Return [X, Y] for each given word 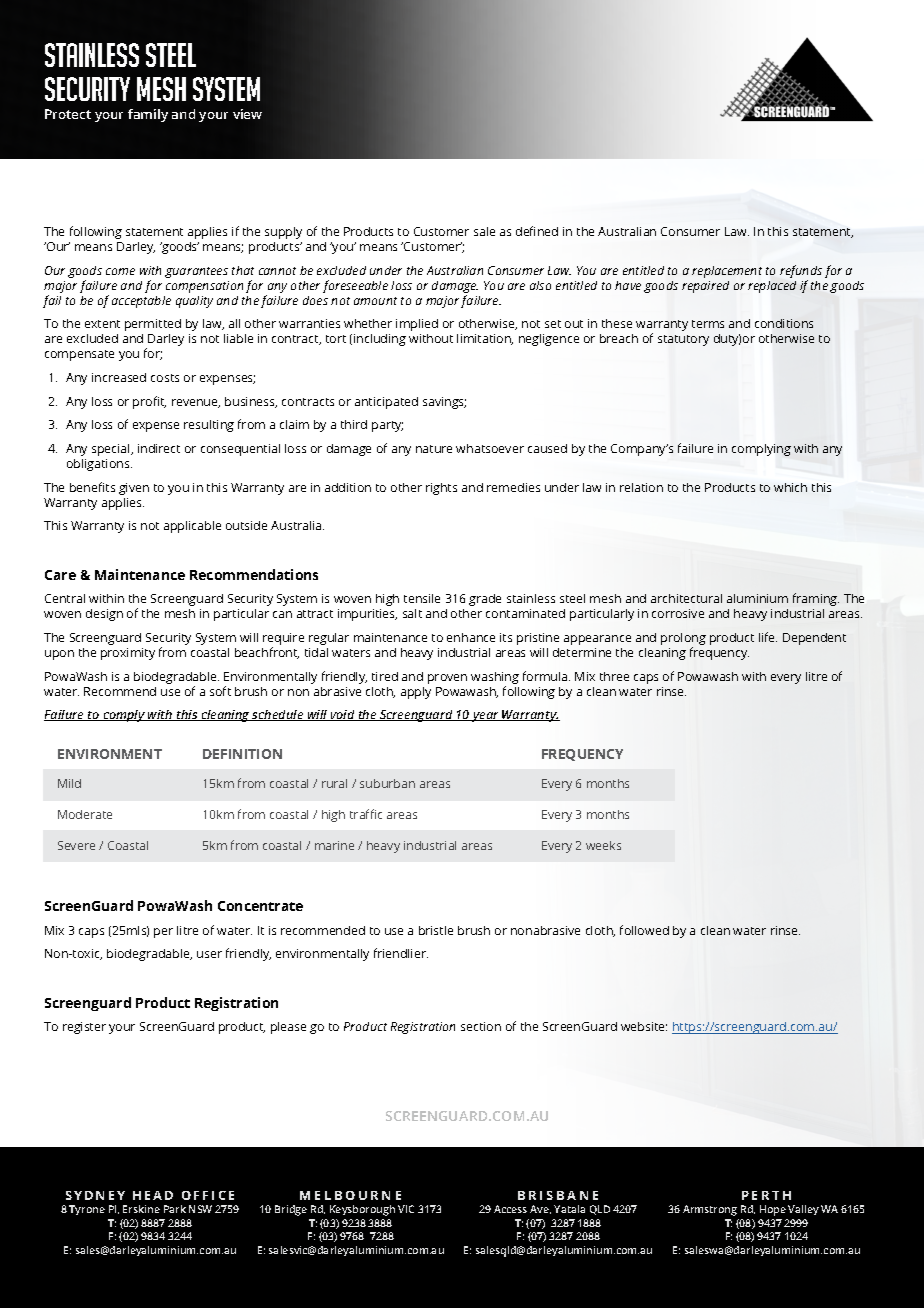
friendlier [401, 953]
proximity [128, 654]
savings [444, 403]
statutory [683, 340]
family [148, 115]
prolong [683, 640]
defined [537, 231]
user [209, 954]
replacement [727, 272]
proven [447, 679]
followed [644, 930]
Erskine [141, 1209]
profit [149, 402]
